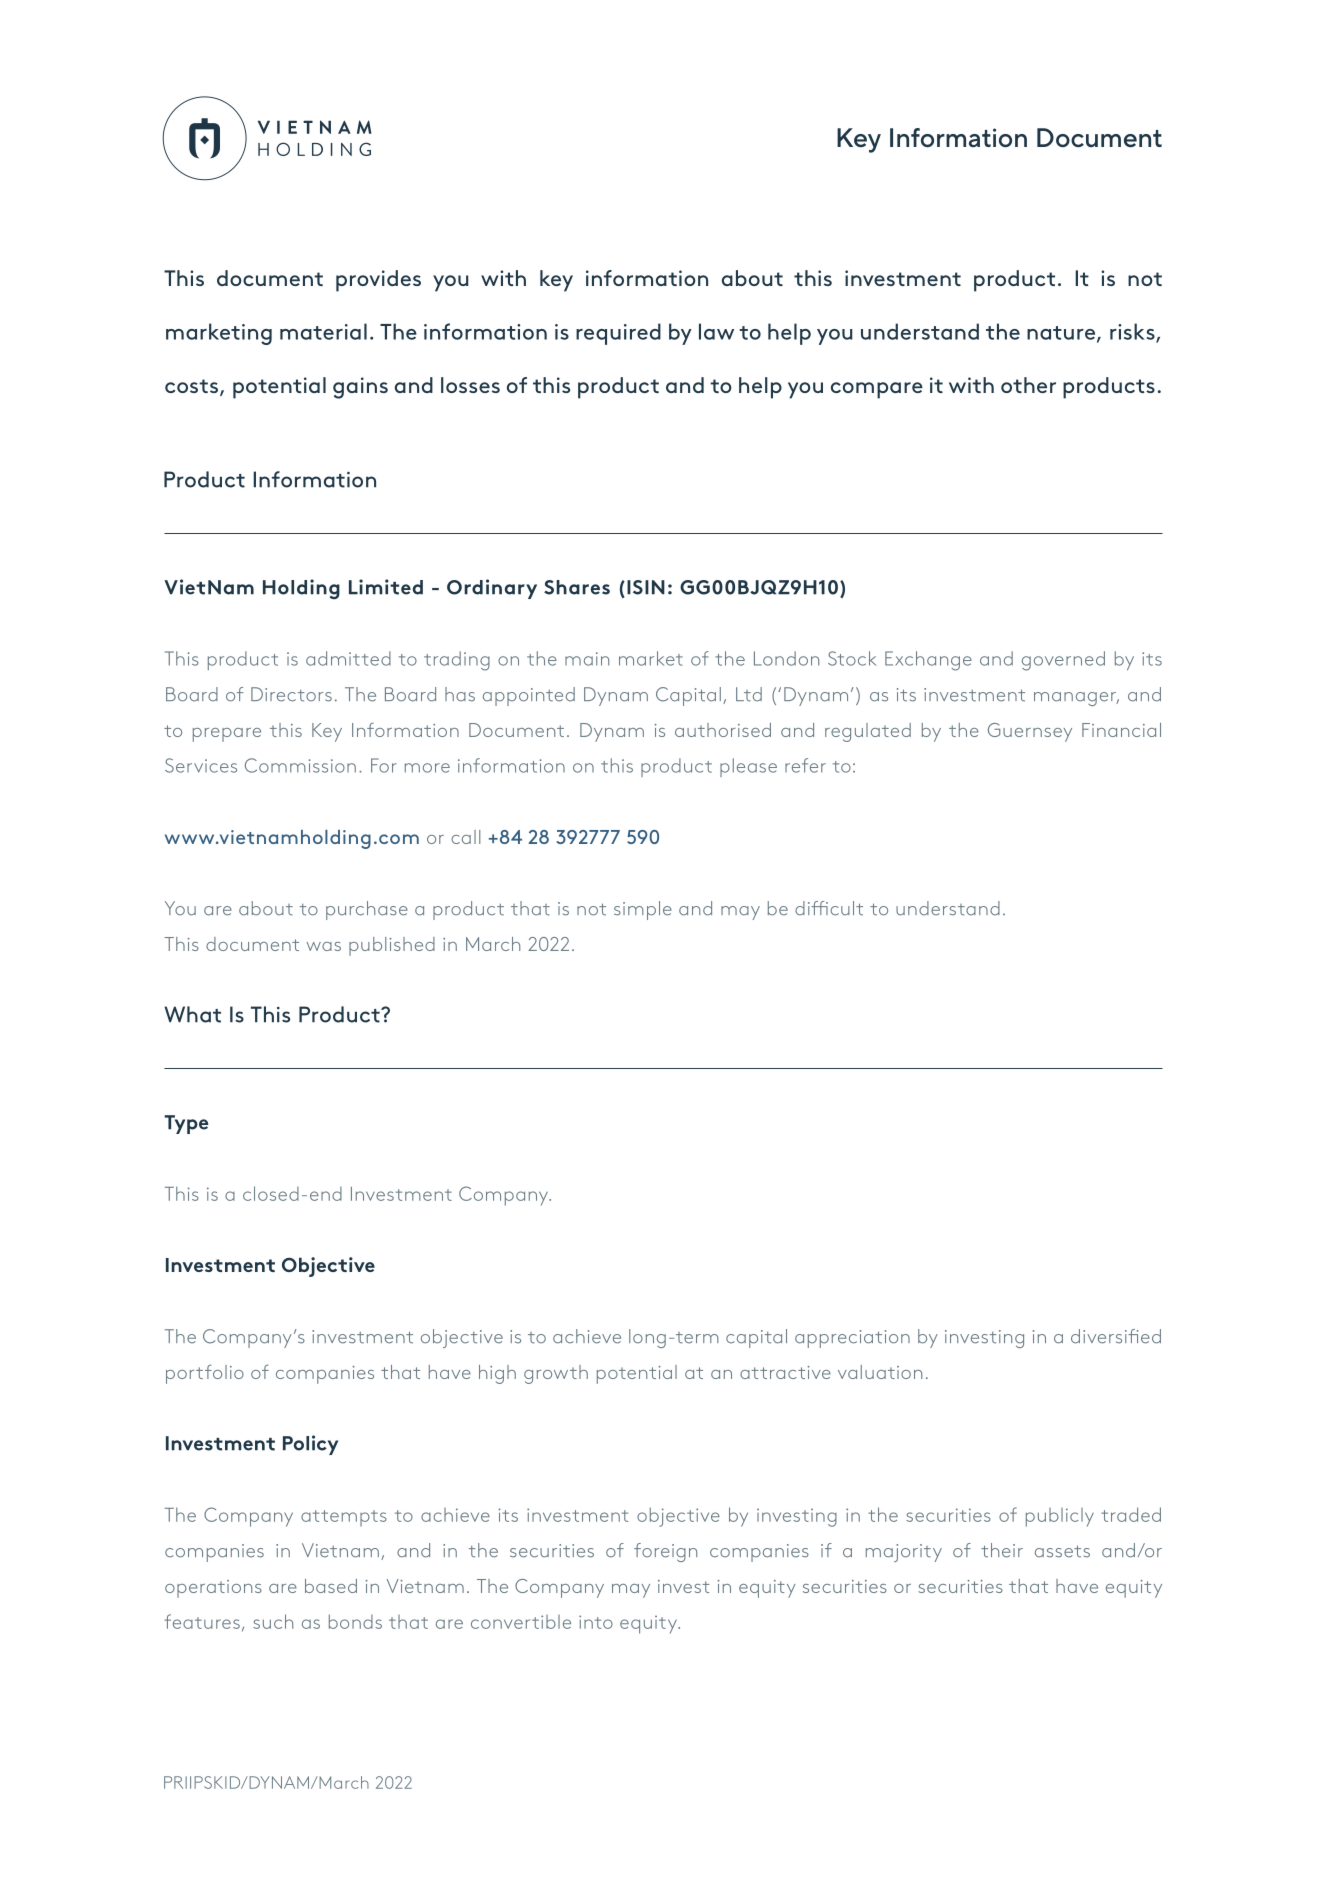 Image resolution: width=1327 pixels, height=1877 pixels. What do you see at coordinates (1028, 385) in the page?
I see `other` at bounding box center [1028, 385].
